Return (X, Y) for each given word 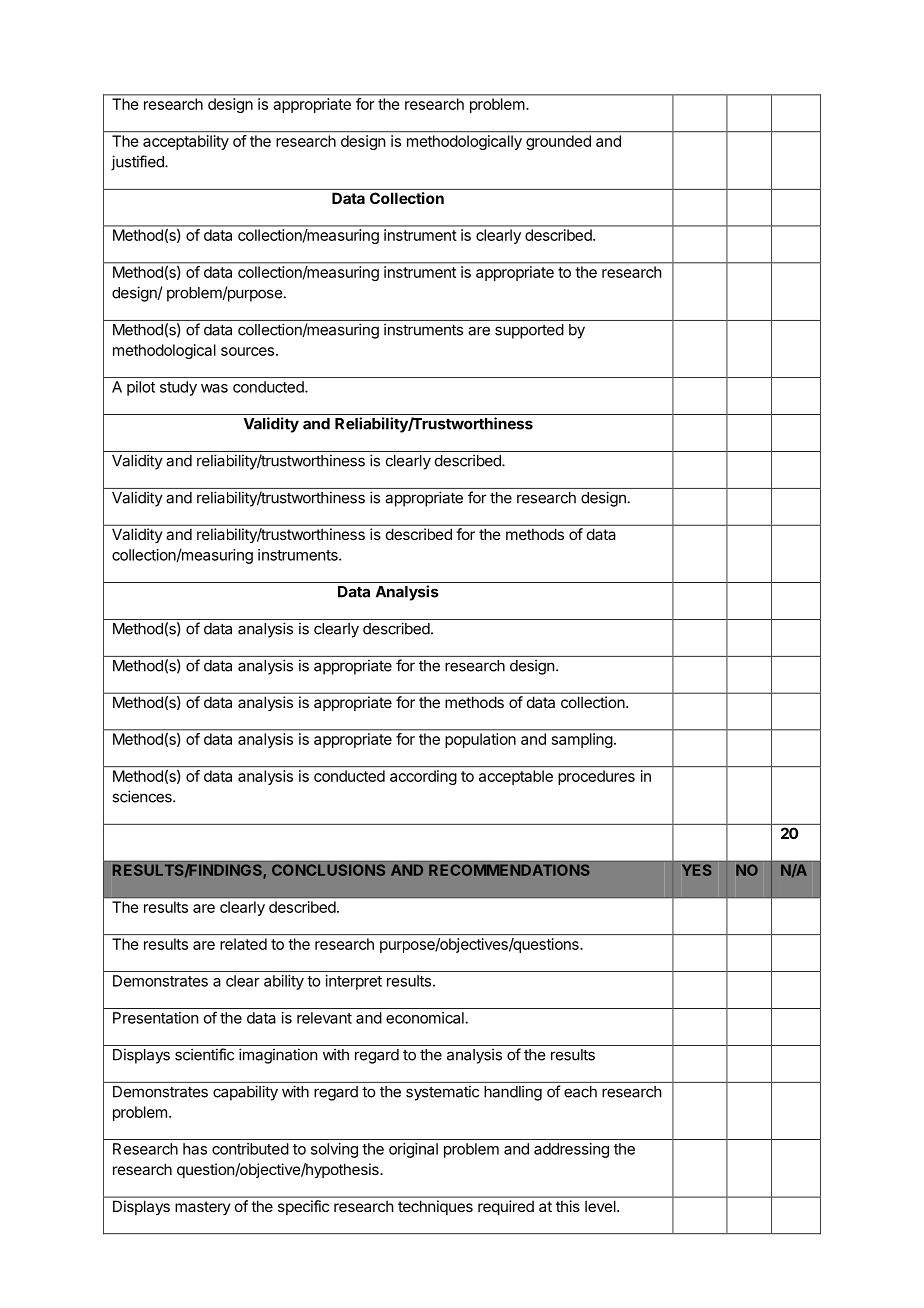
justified (138, 163)
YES (697, 870)
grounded (558, 142)
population (481, 740)
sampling (582, 740)
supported (529, 331)
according (423, 777)
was (214, 388)
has (195, 1149)
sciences (143, 796)
